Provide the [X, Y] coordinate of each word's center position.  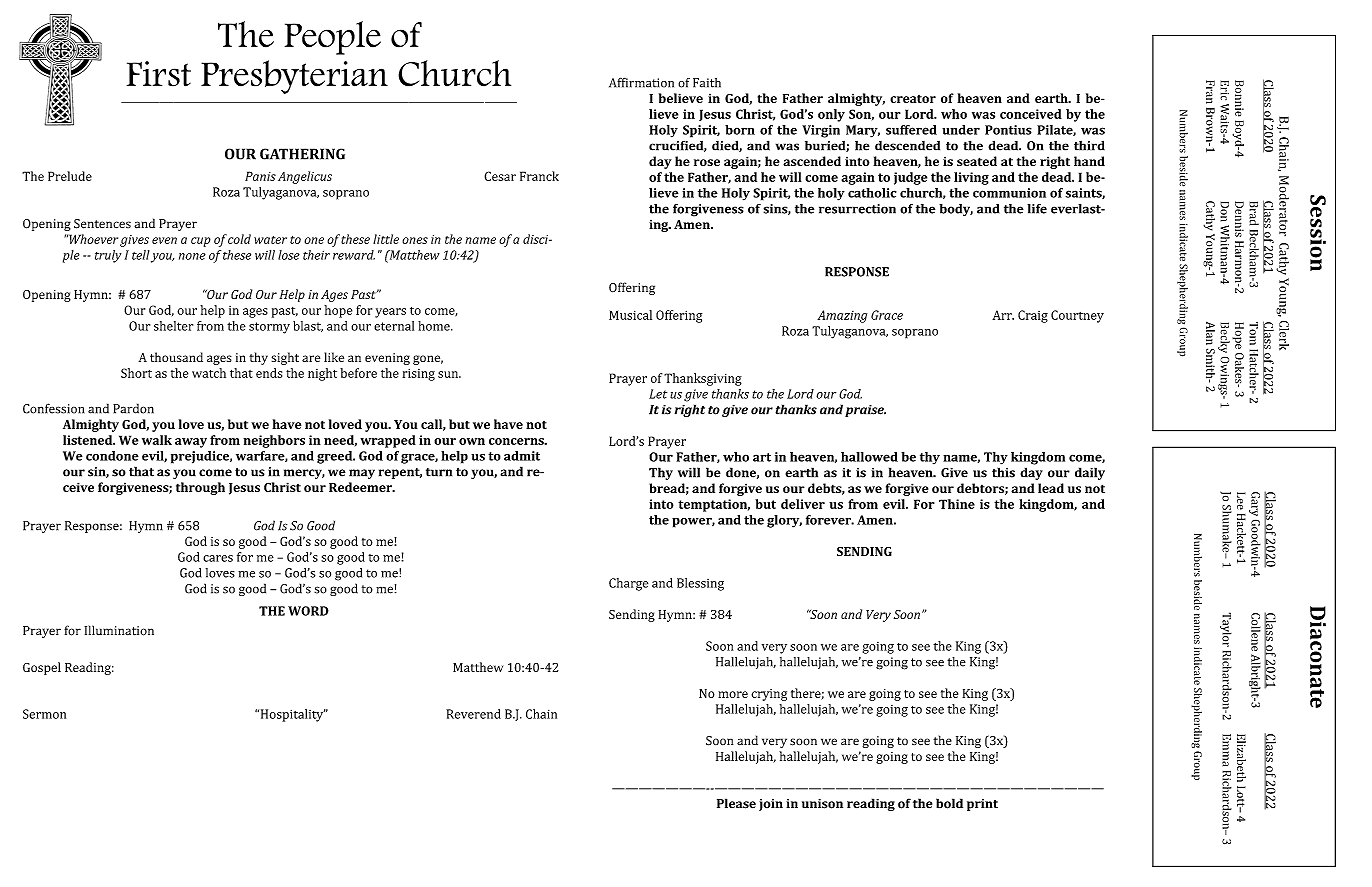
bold [949, 803]
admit [522, 456]
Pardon [133, 408]
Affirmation [641, 83]
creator [913, 99]
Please [736, 803]
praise [865, 411]
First [159, 74]
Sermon [44, 714]
